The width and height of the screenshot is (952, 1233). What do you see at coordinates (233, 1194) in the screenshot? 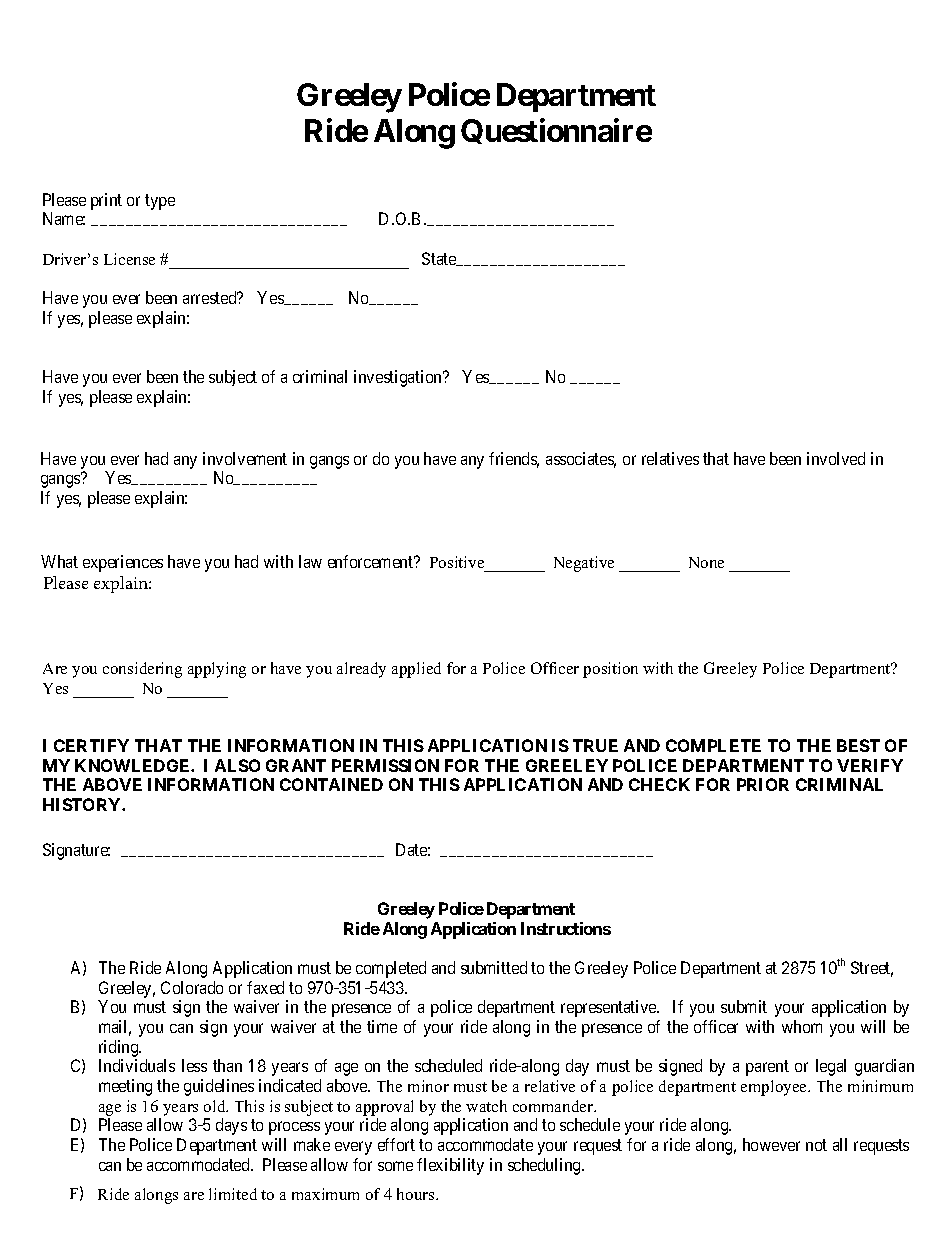
I see `limited` at bounding box center [233, 1194].
